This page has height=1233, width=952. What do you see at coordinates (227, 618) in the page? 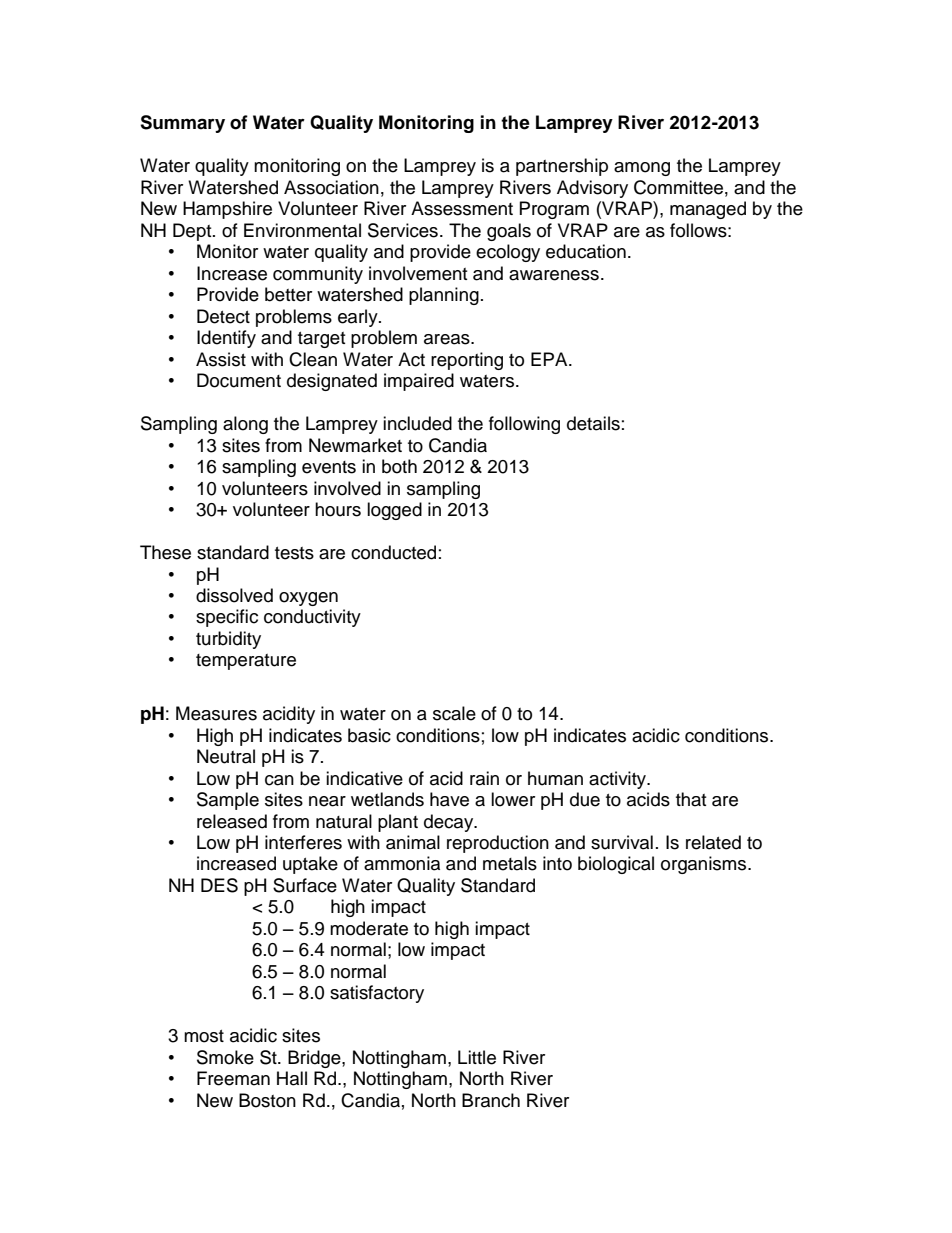
I see `specific` at bounding box center [227, 618].
